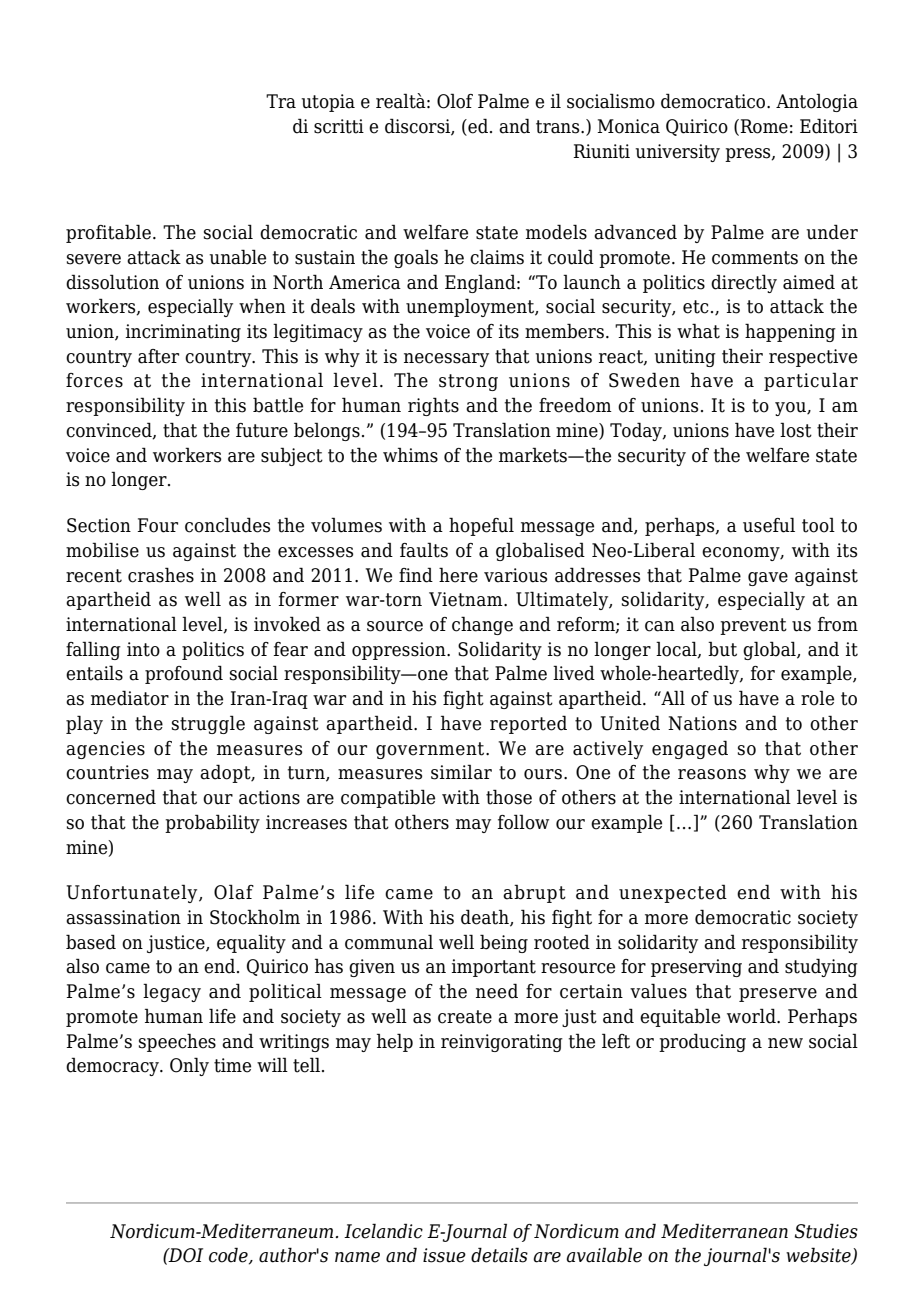  Describe the element at coordinates (677, 153) in the document. I see `university` at that location.
